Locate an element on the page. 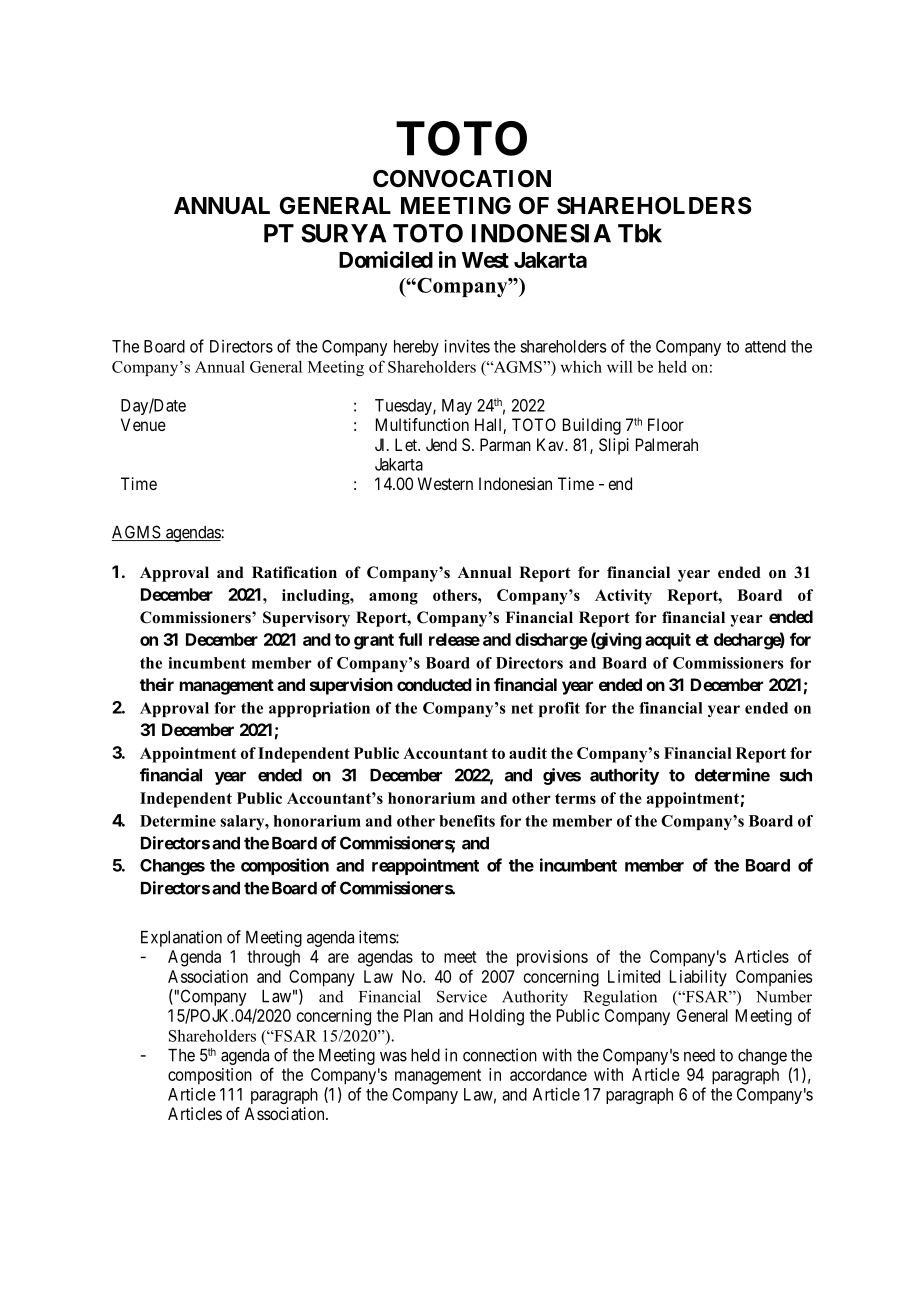 The width and height of the page is (924, 1307). CONVOCATION is located at coordinates (462, 179).
